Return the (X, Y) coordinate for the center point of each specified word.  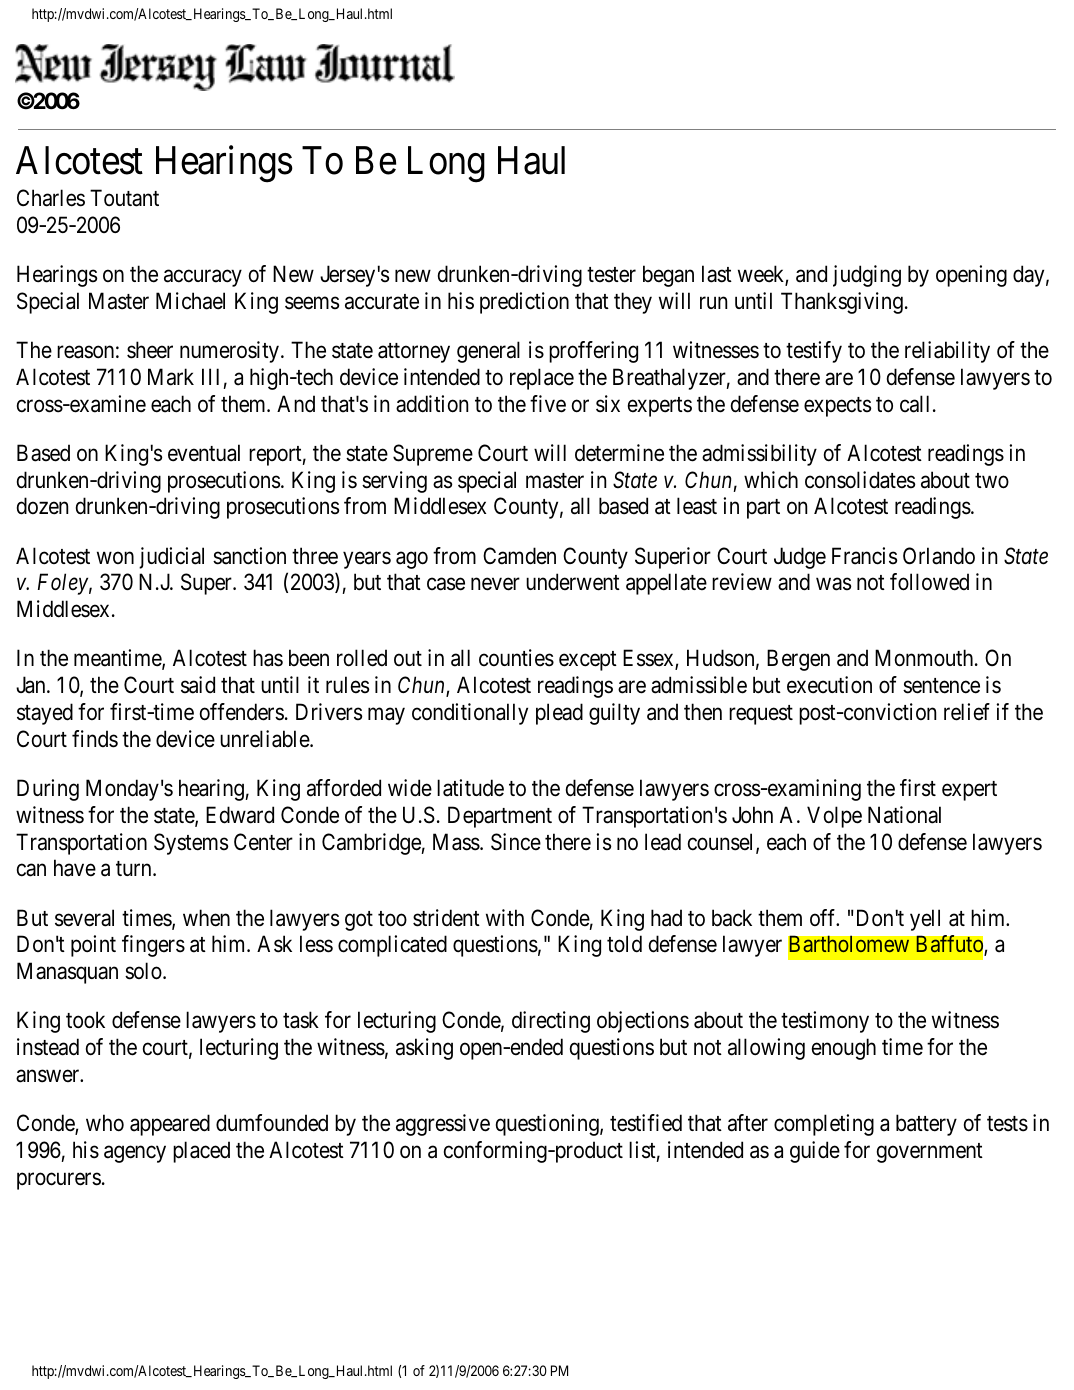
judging (867, 276)
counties (516, 658)
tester (611, 275)
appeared (170, 1125)
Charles (51, 198)
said (198, 685)
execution (829, 685)
